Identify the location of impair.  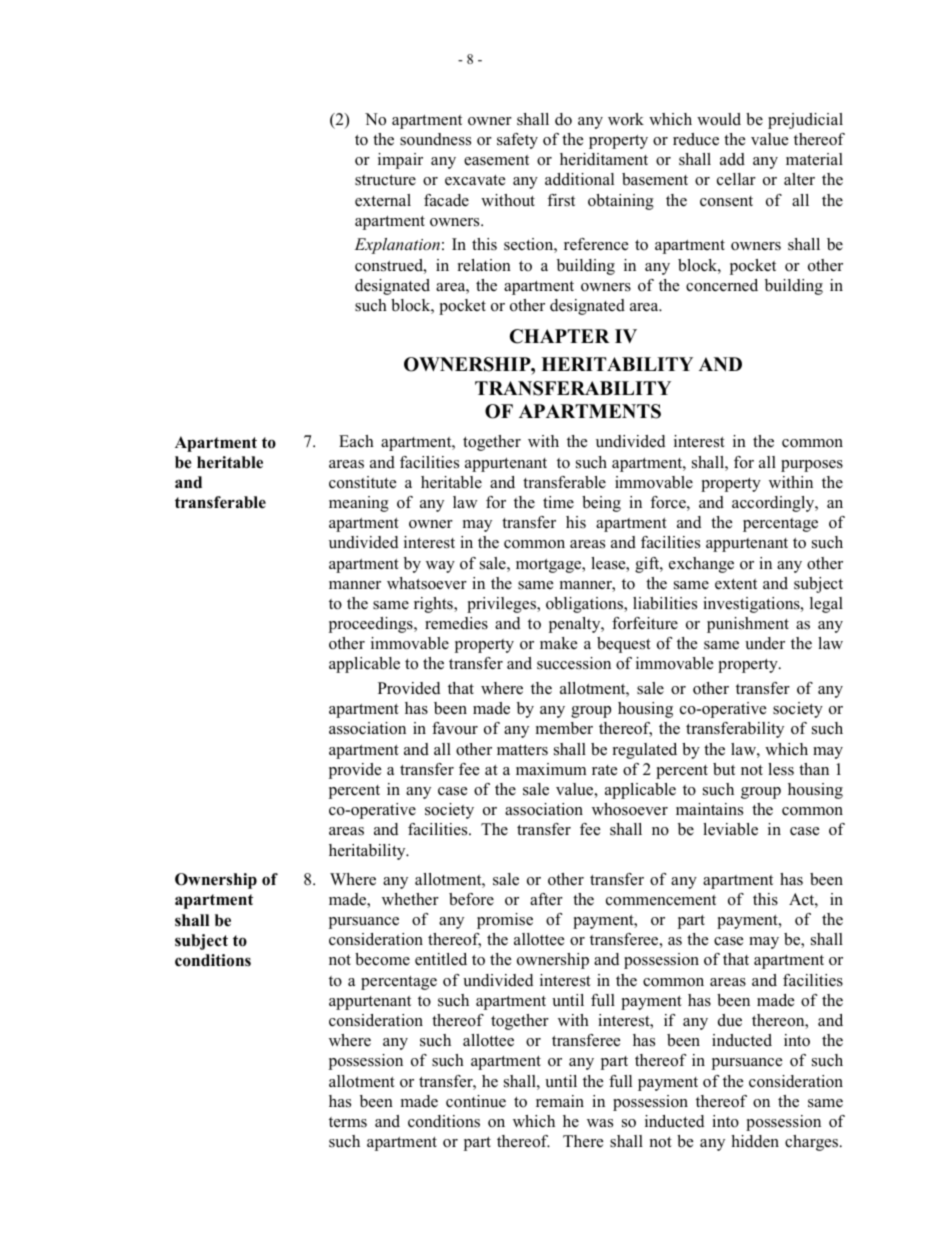
(400, 161).
